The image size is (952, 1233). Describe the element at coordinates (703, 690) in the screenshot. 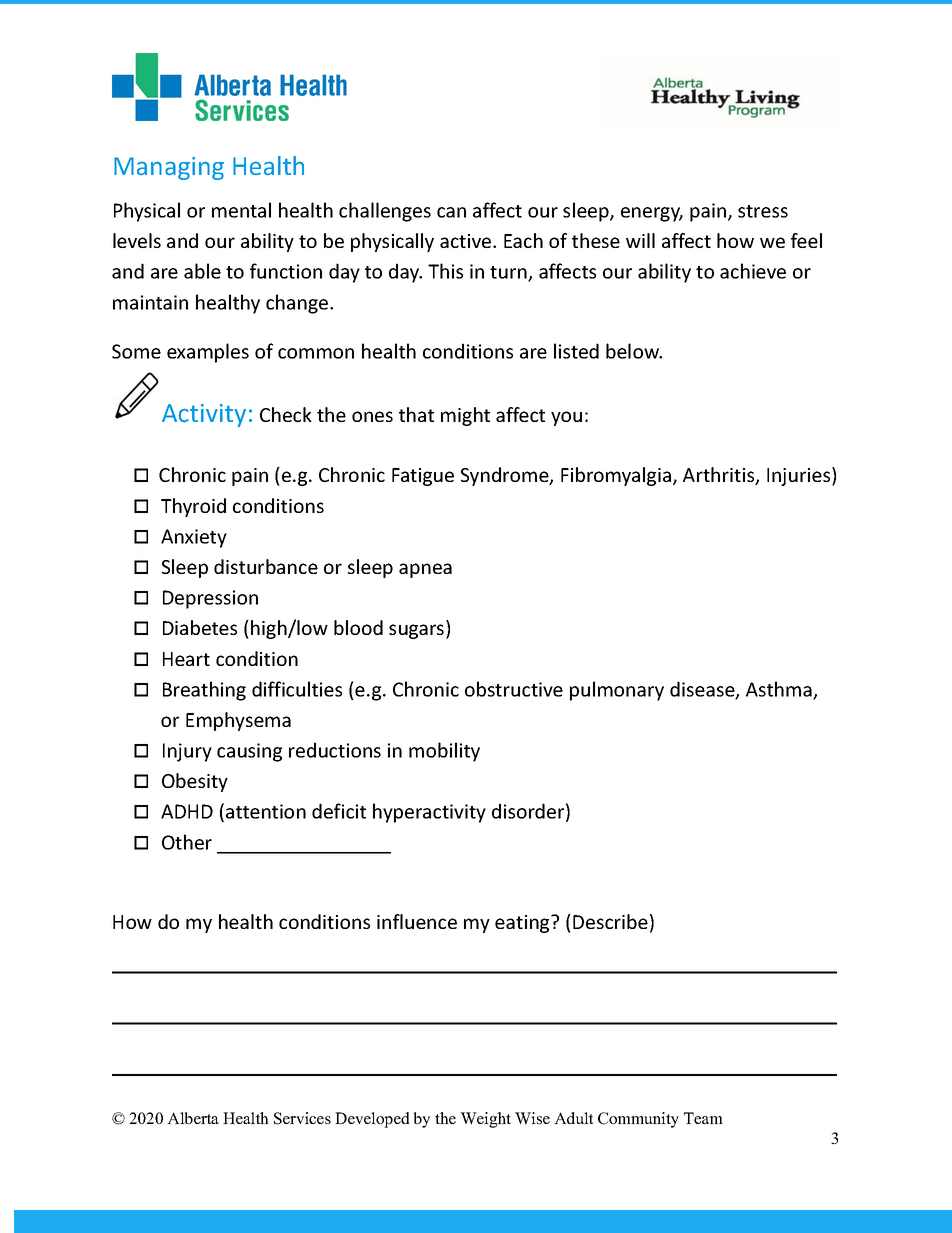

I see `disease` at that location.
